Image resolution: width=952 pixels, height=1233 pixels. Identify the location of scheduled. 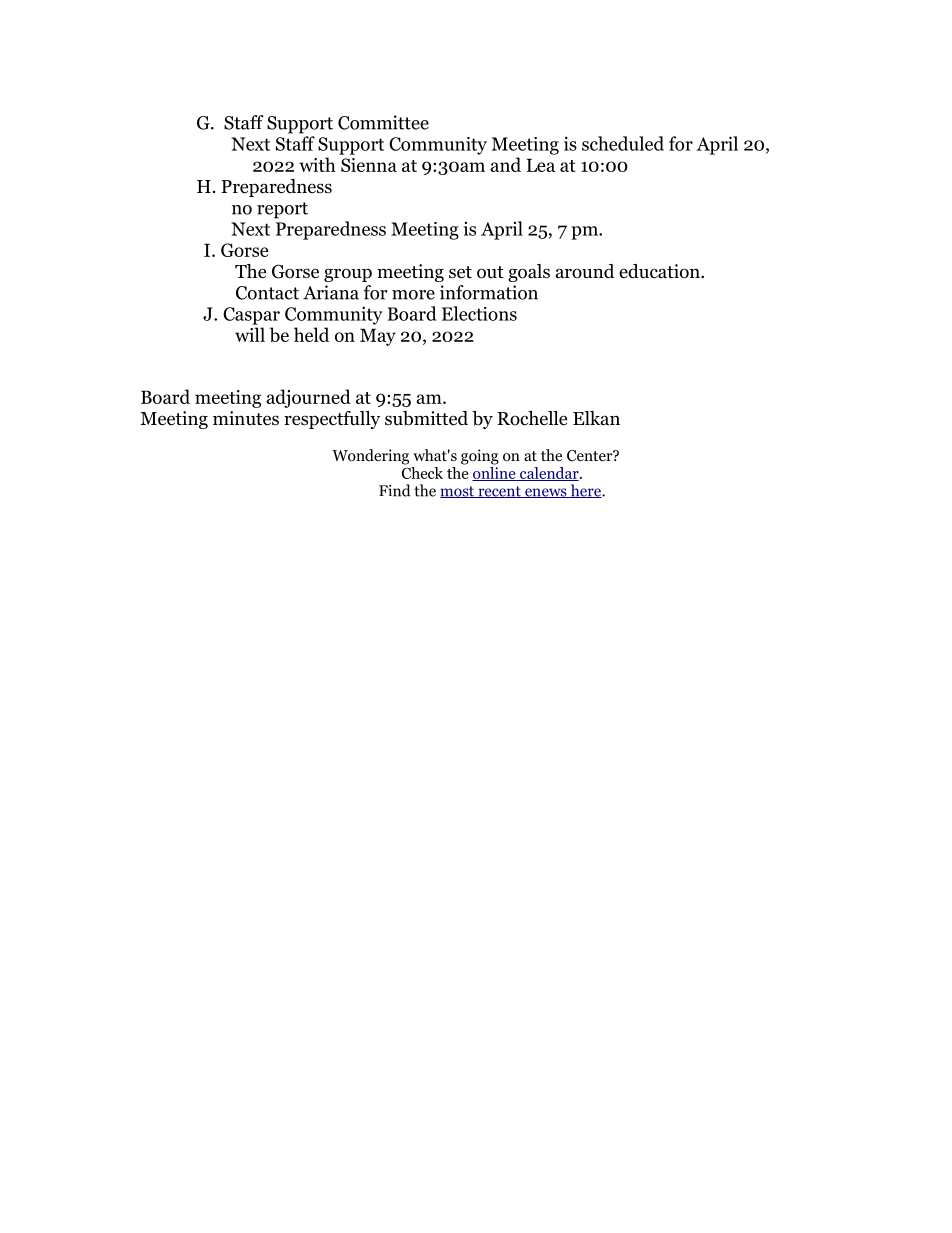
(623, 143).
